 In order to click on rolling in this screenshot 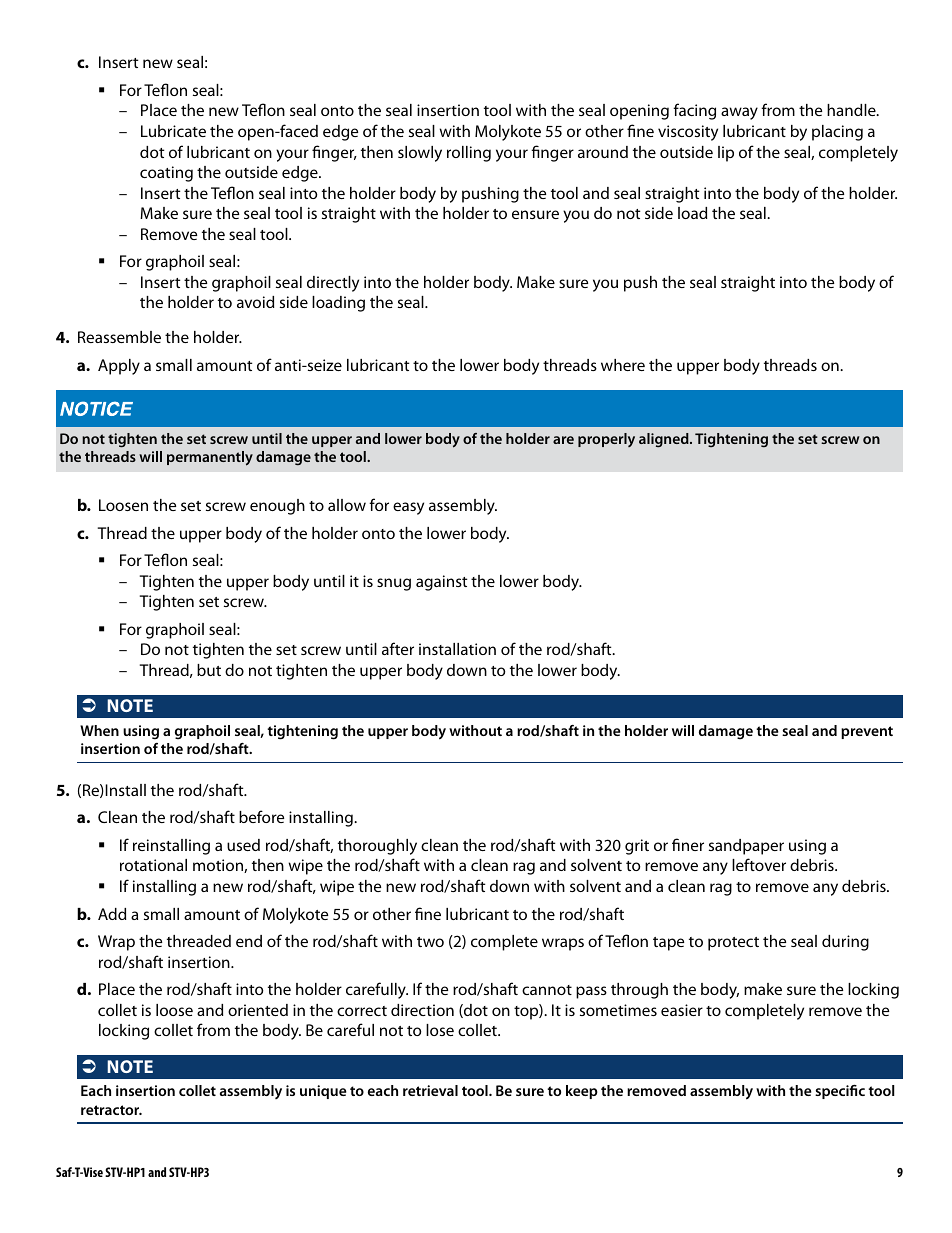, I will do `click(469, 154)`.
